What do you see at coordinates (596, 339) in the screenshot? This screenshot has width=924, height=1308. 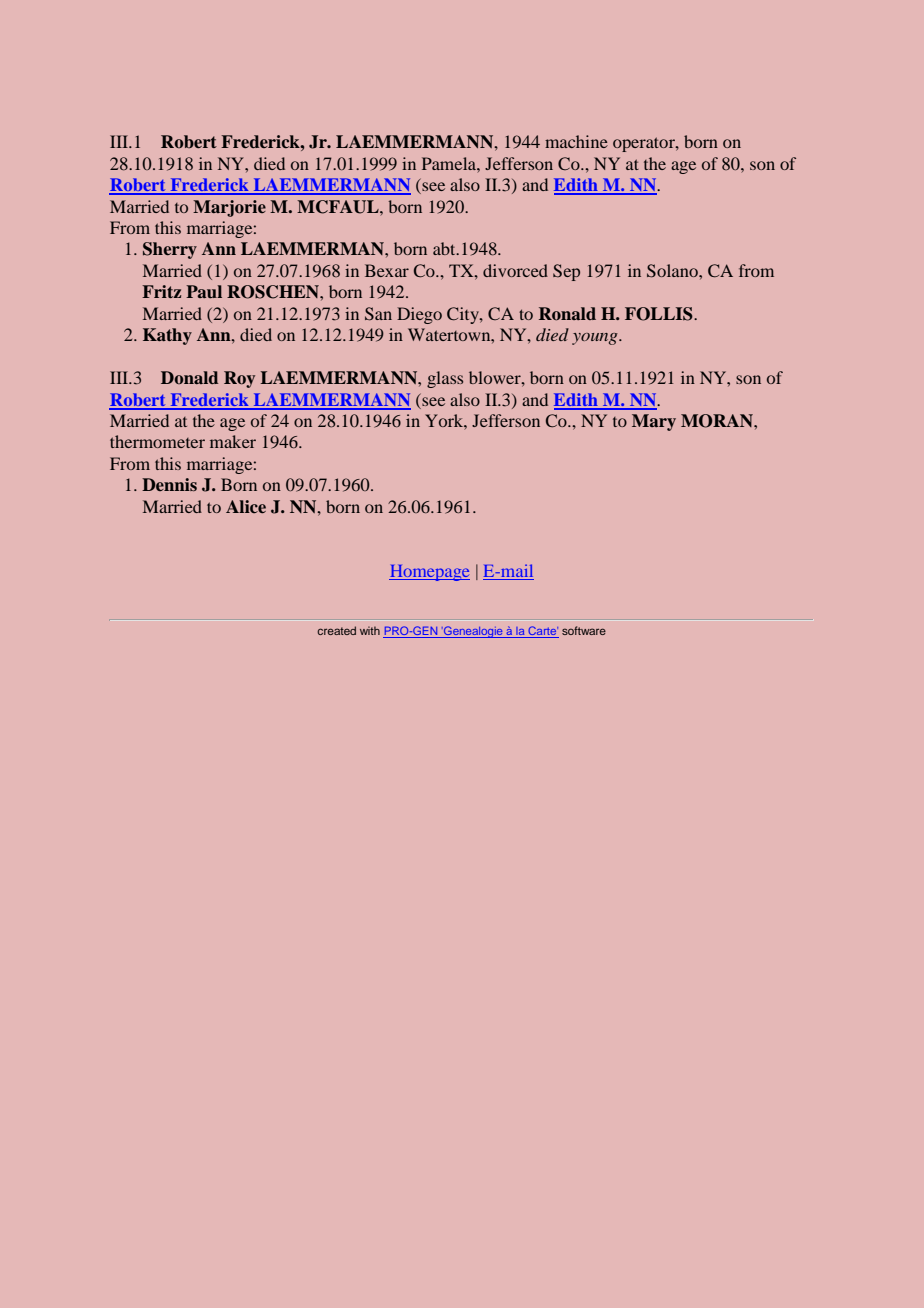 I see `young` at bounding box center [596, 339].
